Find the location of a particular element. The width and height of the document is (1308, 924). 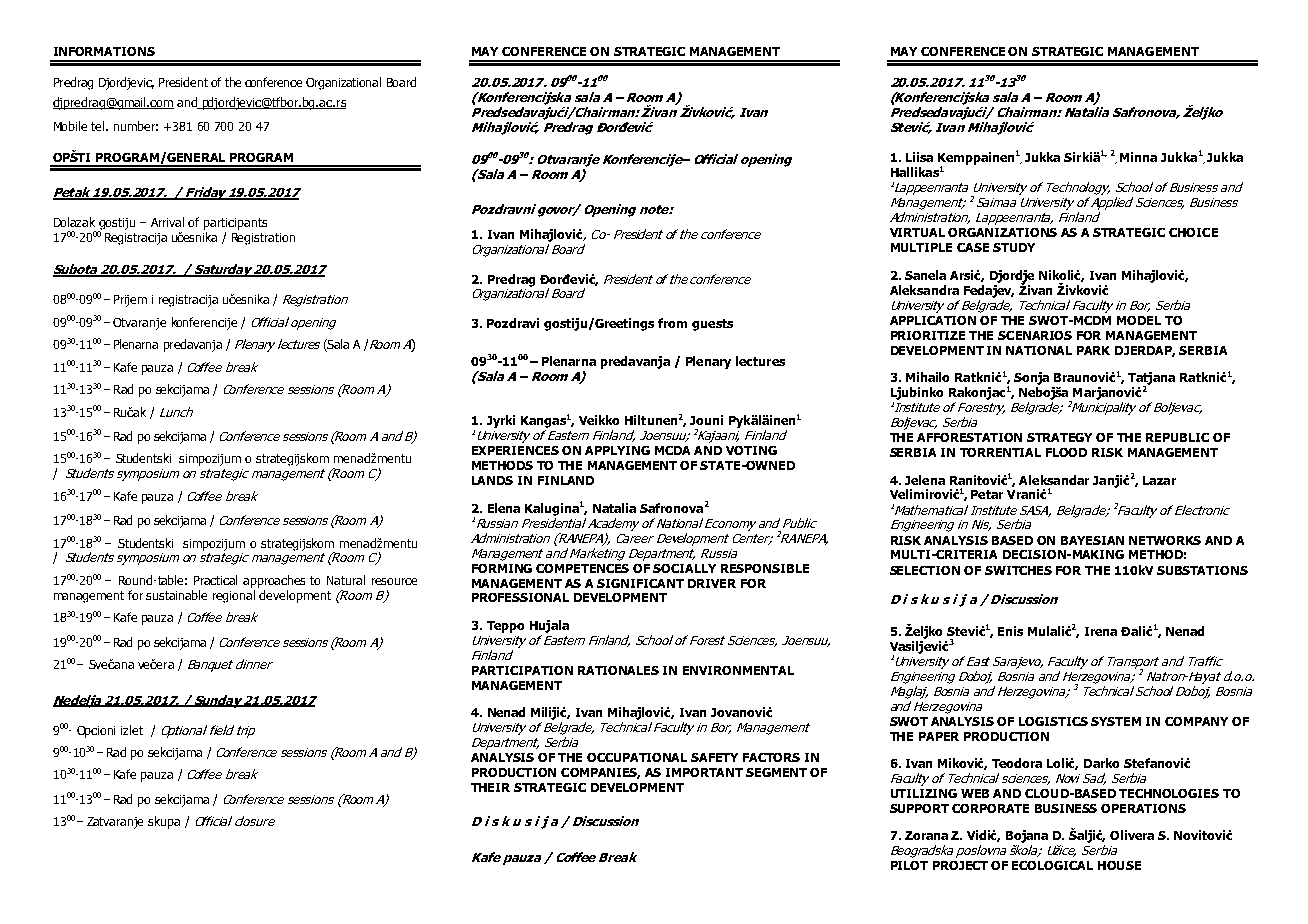

Practical is located at coordinates (215, 580).
